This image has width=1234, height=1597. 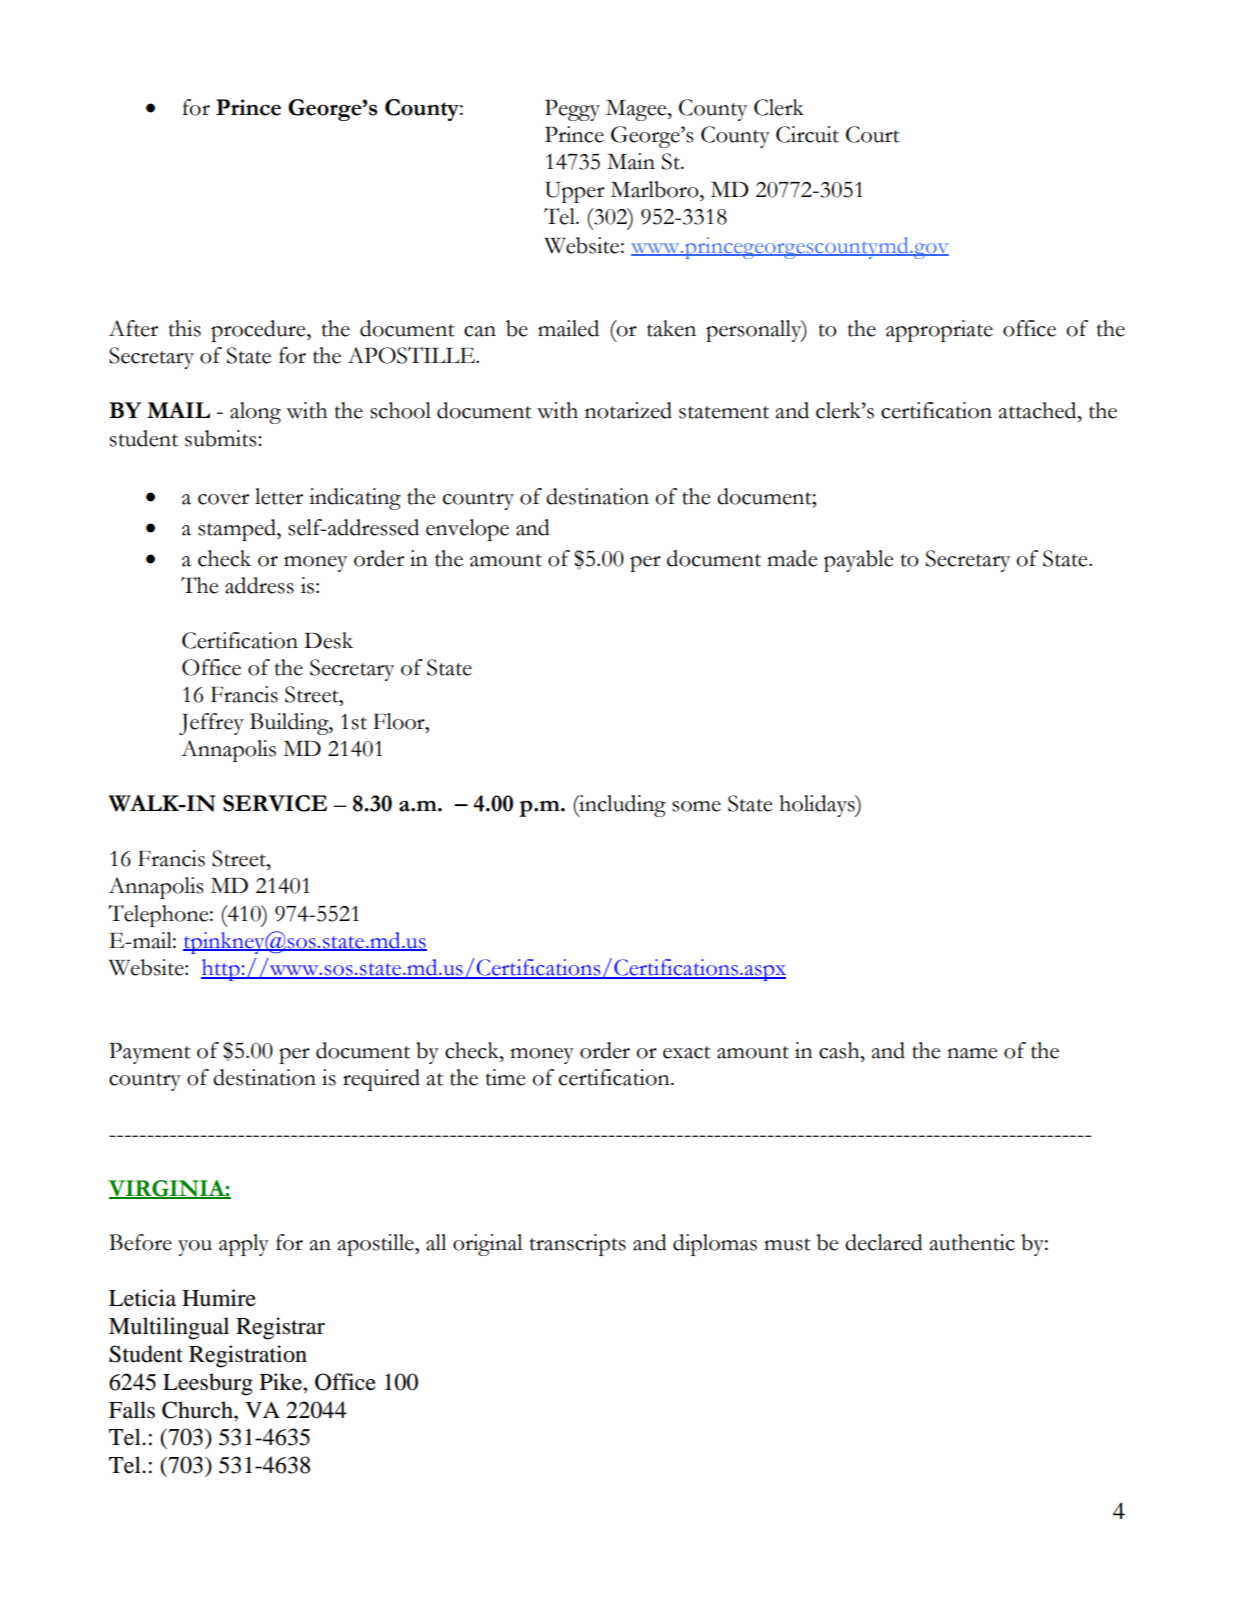 I want to click on name, so click(x=972, y=1053).
